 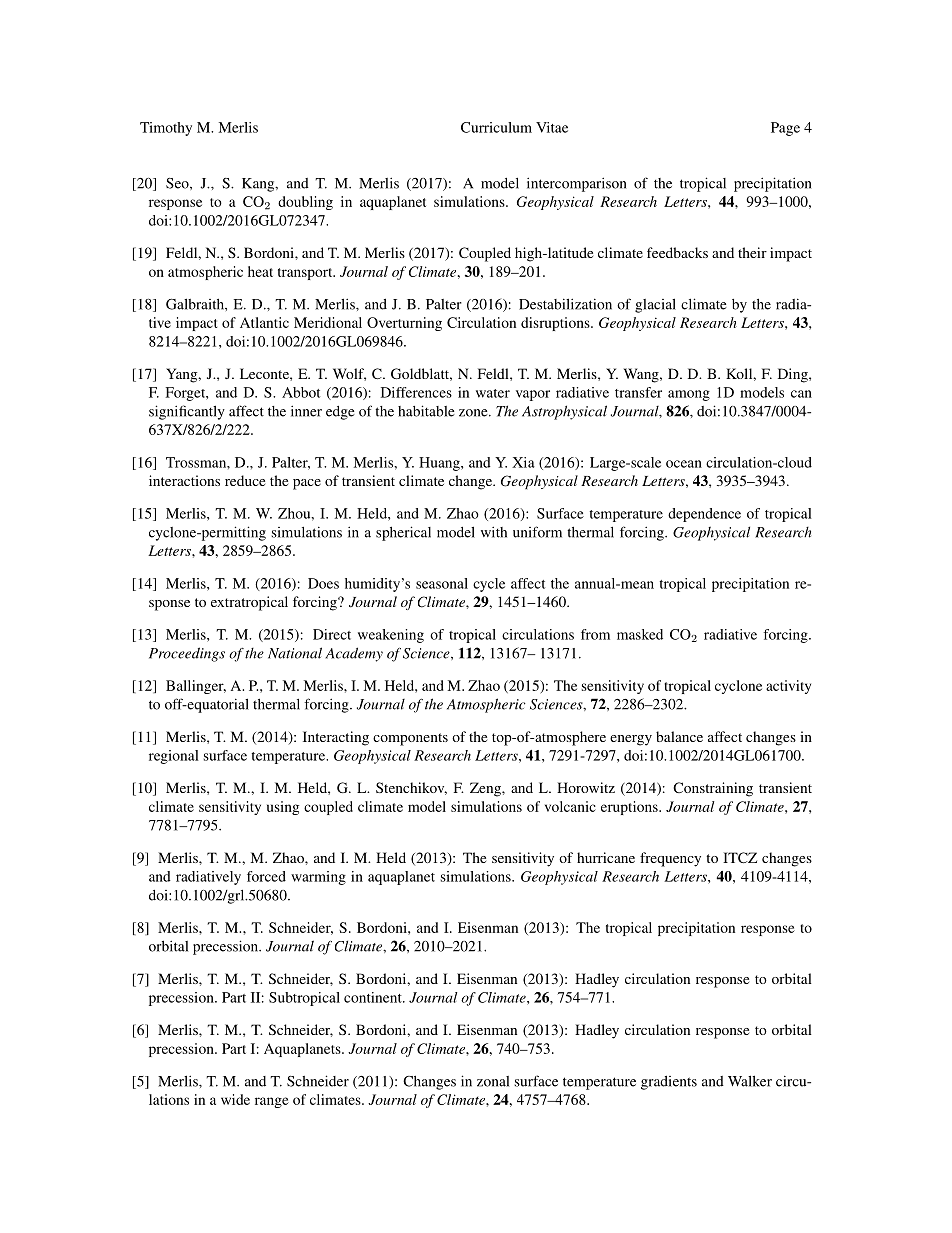 I want to click on among, so click(x=689, y=395).
